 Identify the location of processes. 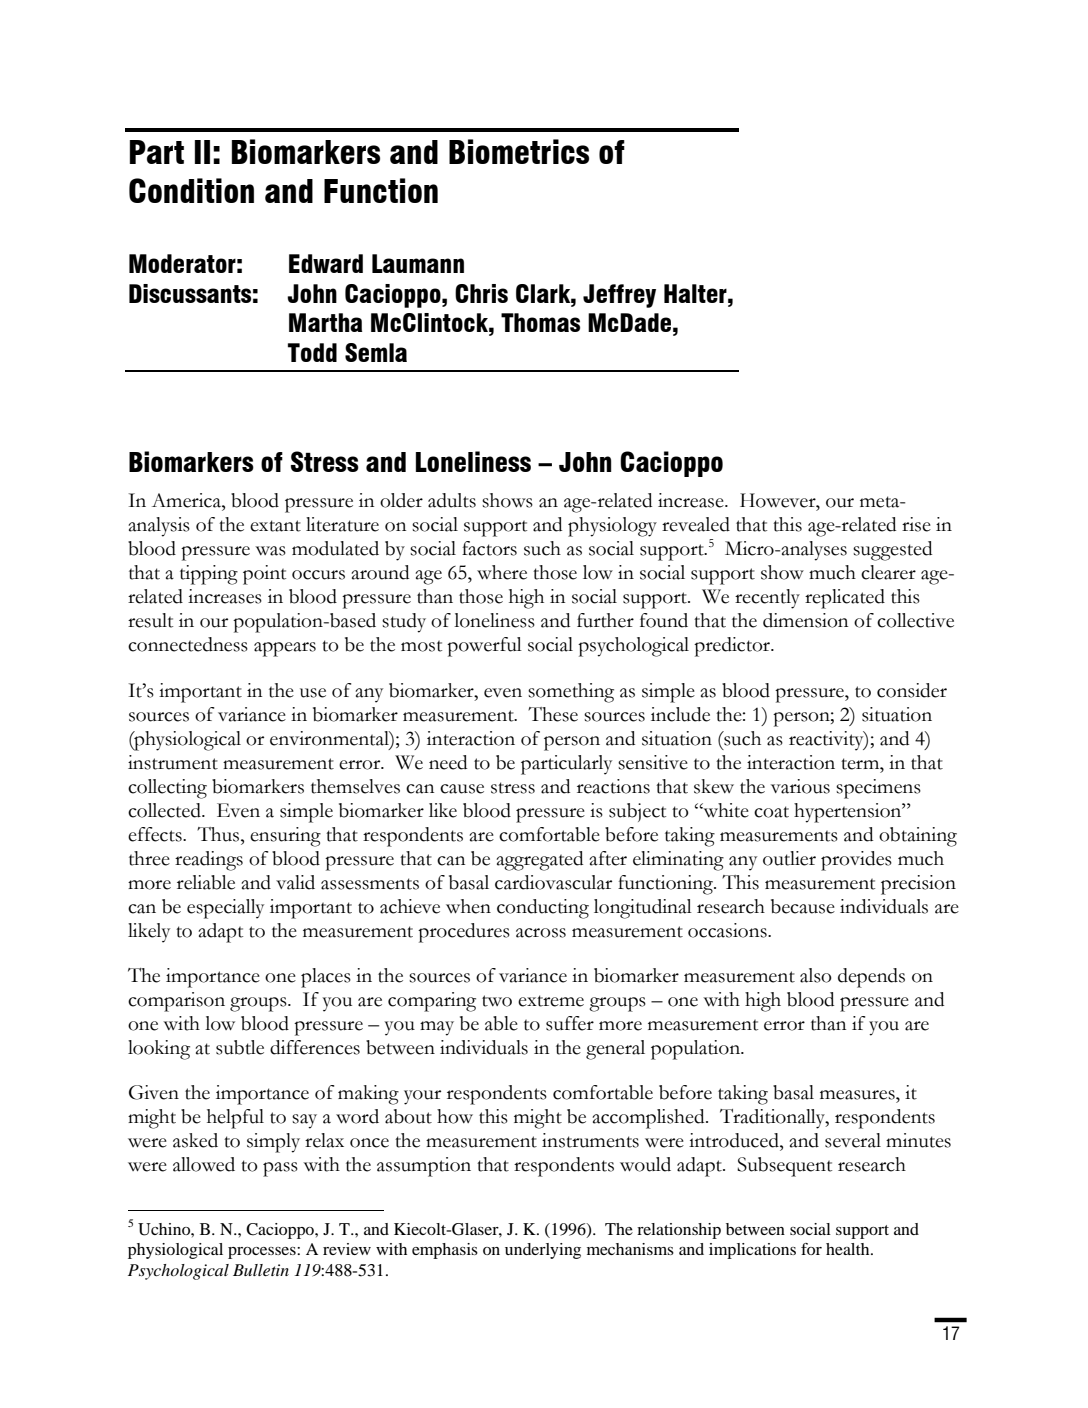
(263, 1253).
